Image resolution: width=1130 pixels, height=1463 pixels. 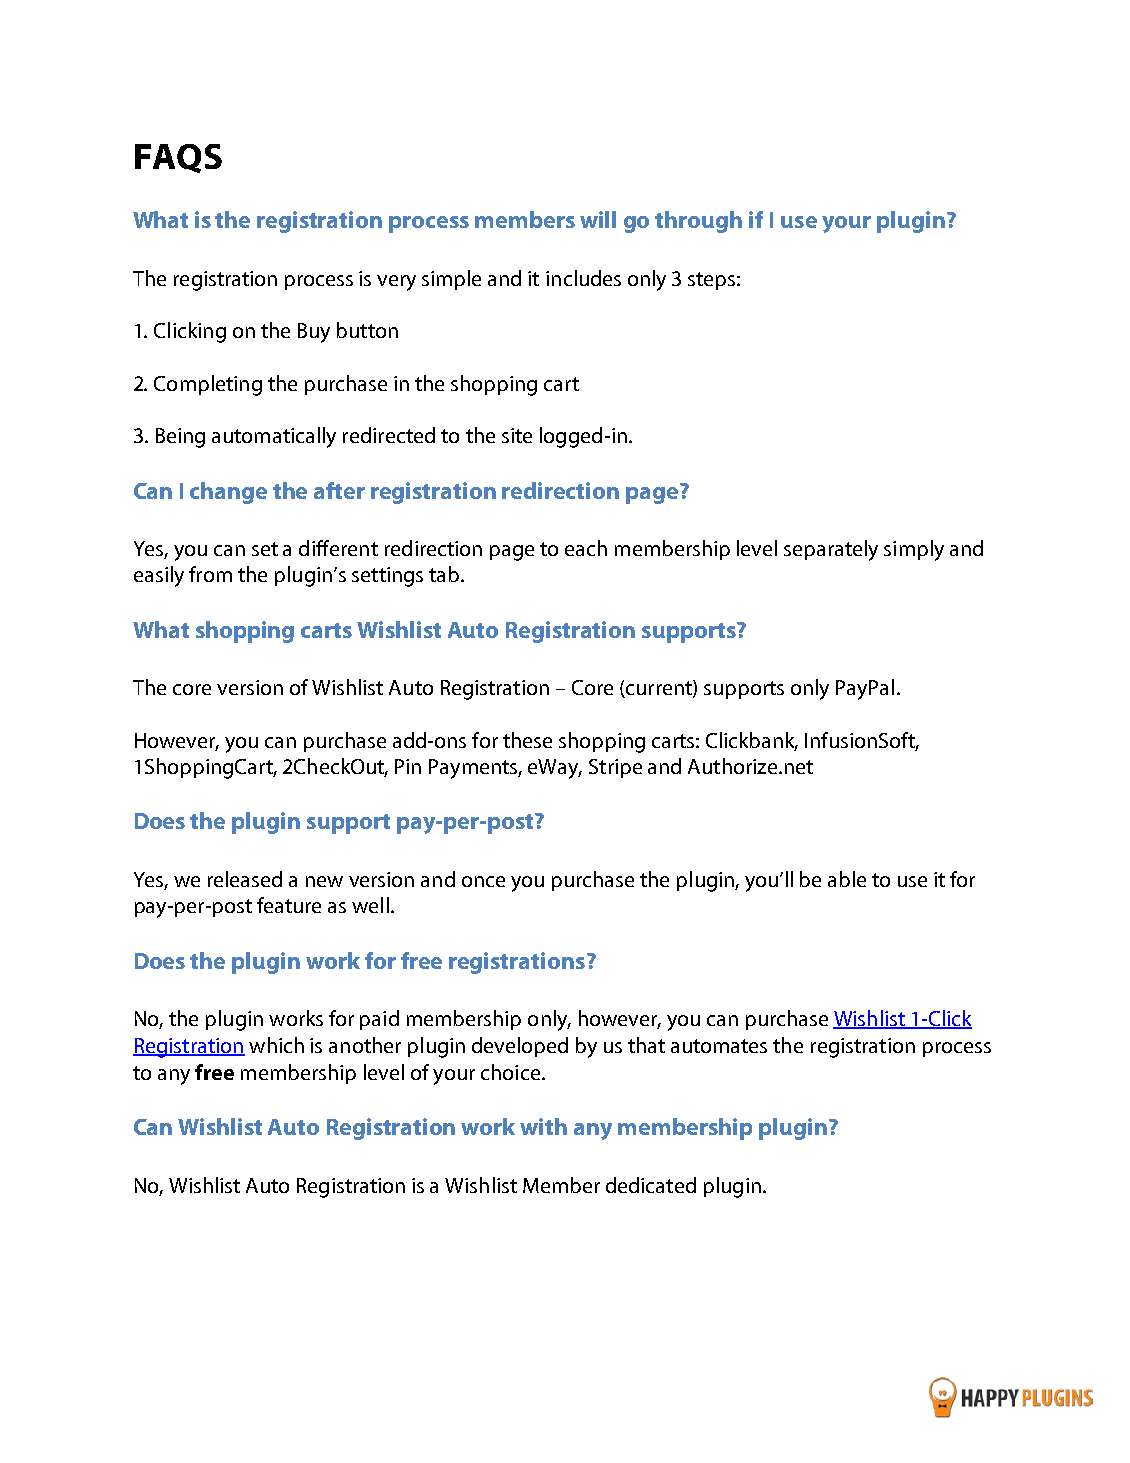 What do you see at coordinates (847, 879) in the screenshot?
I see `able` at bounding box center [847, 879].
